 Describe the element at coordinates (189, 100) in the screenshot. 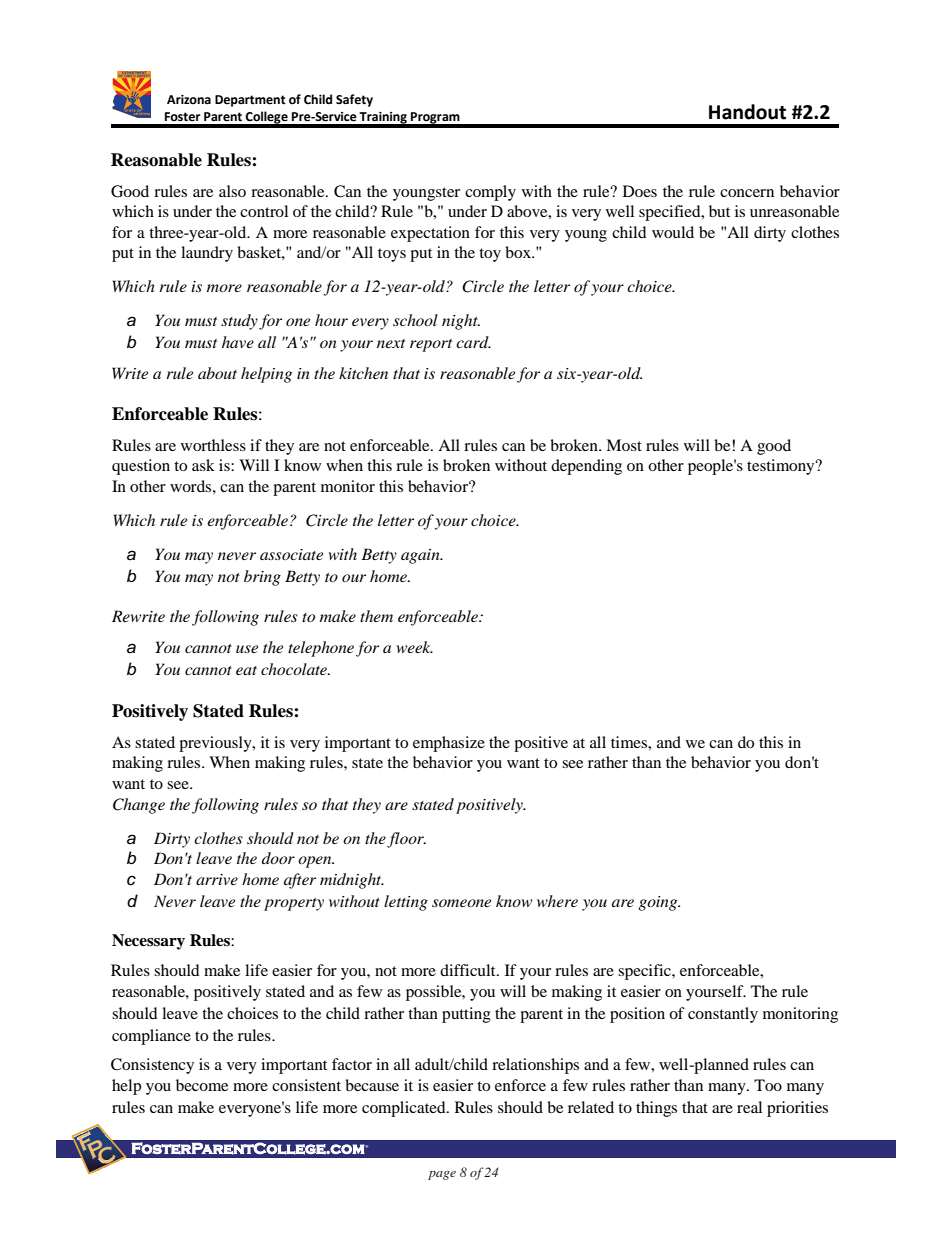

I see `Arizona` at that location.
